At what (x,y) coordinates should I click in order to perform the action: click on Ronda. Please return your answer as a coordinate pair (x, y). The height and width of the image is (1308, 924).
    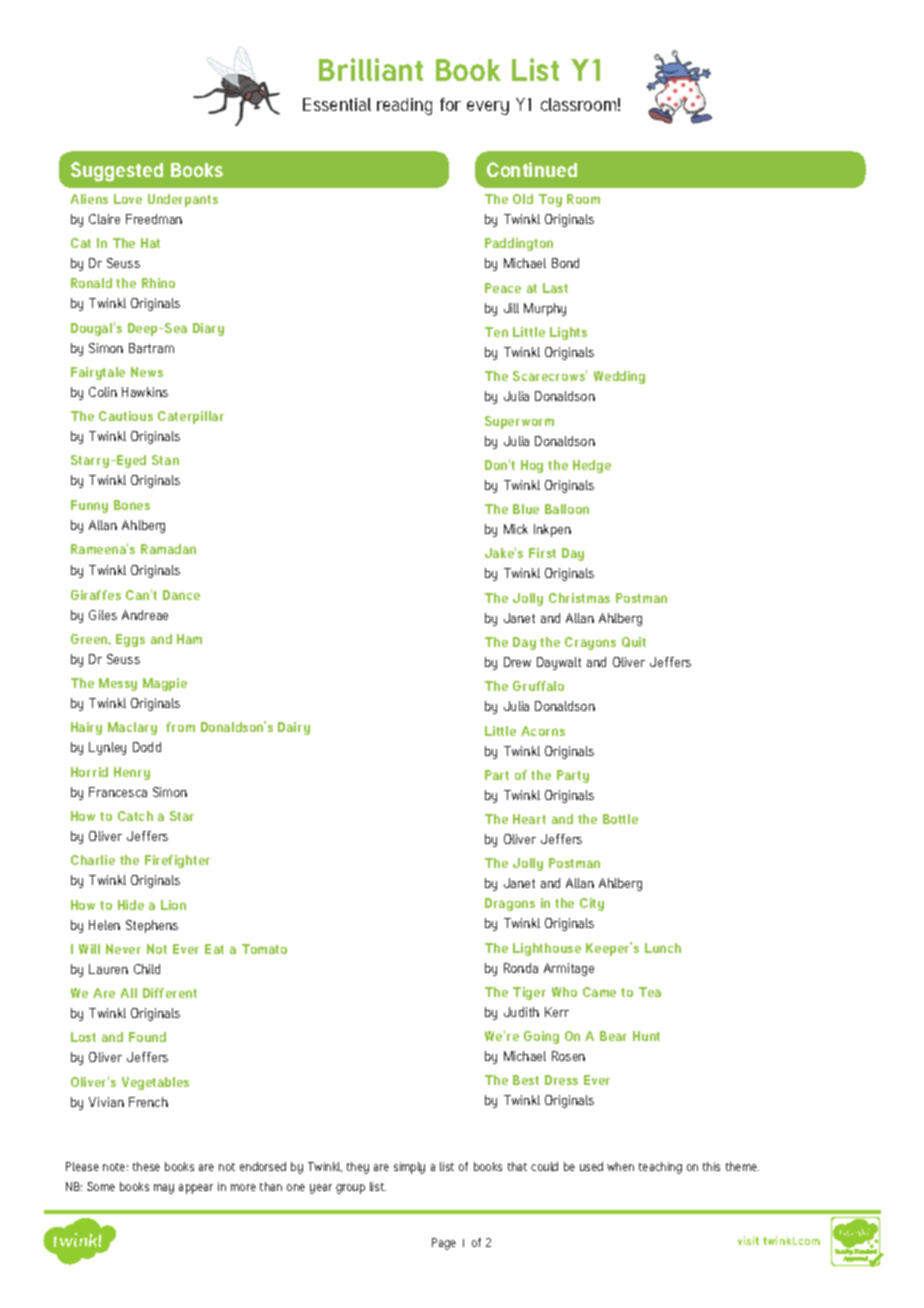
    Looking at the image, I should click on (521, 968).
